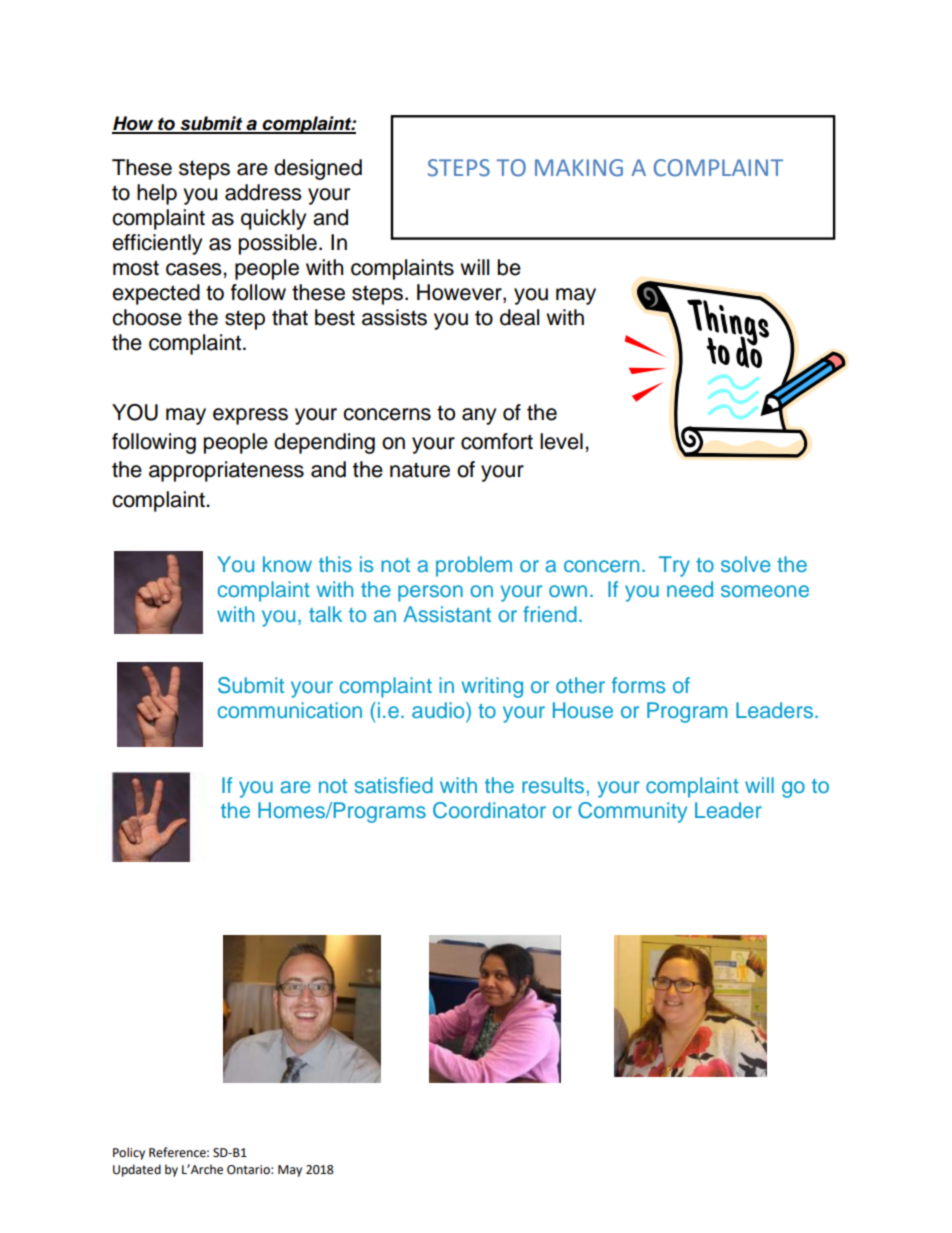  What do you see at coordinates (249, 1170) in the screenshot?
I see `Ontario` at bounding box center [249, 1170].
